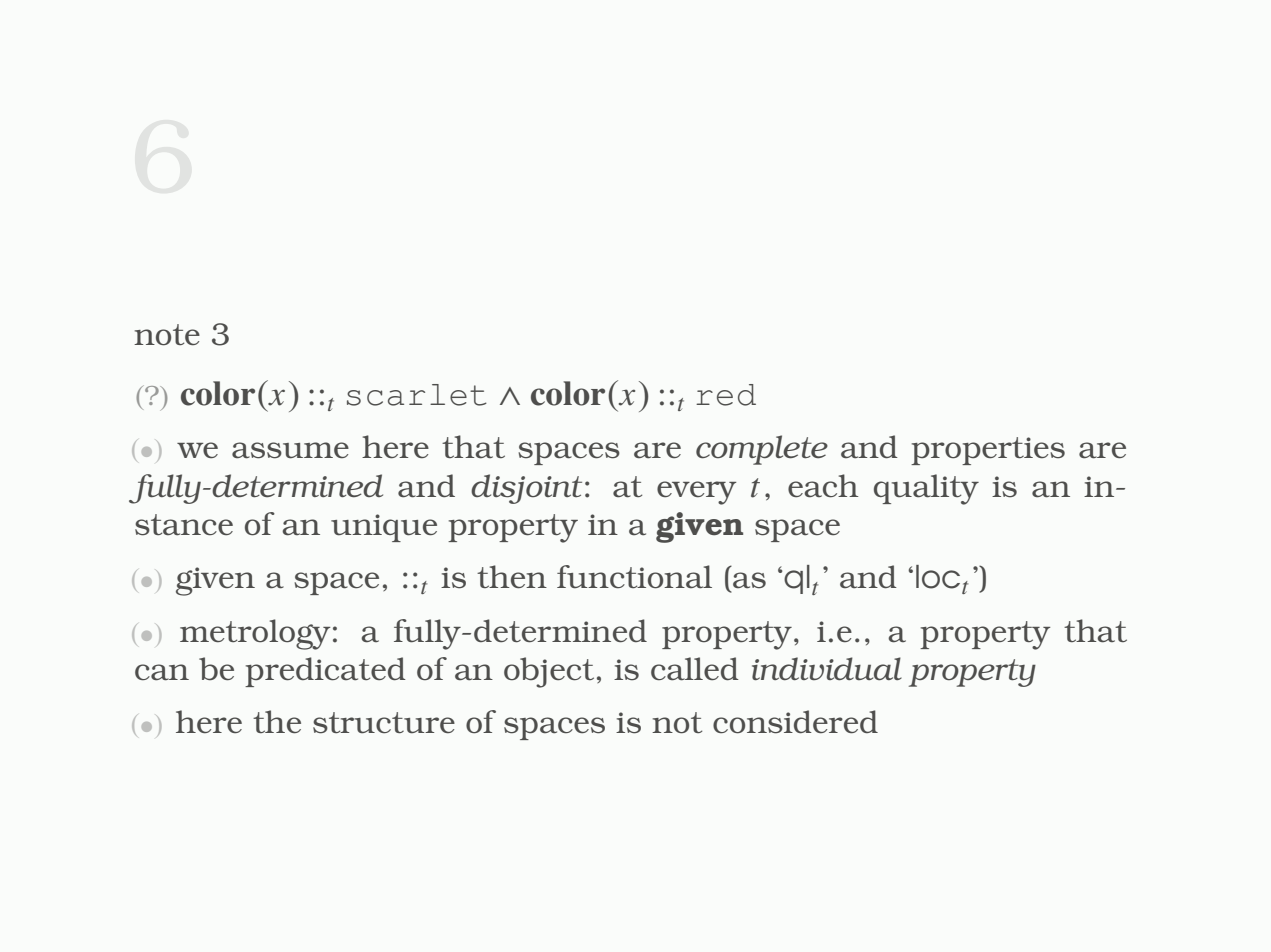 Image resolution: width=1271 pixels, height=952 pixels. I want to click on metrology, so click(255, 634).
